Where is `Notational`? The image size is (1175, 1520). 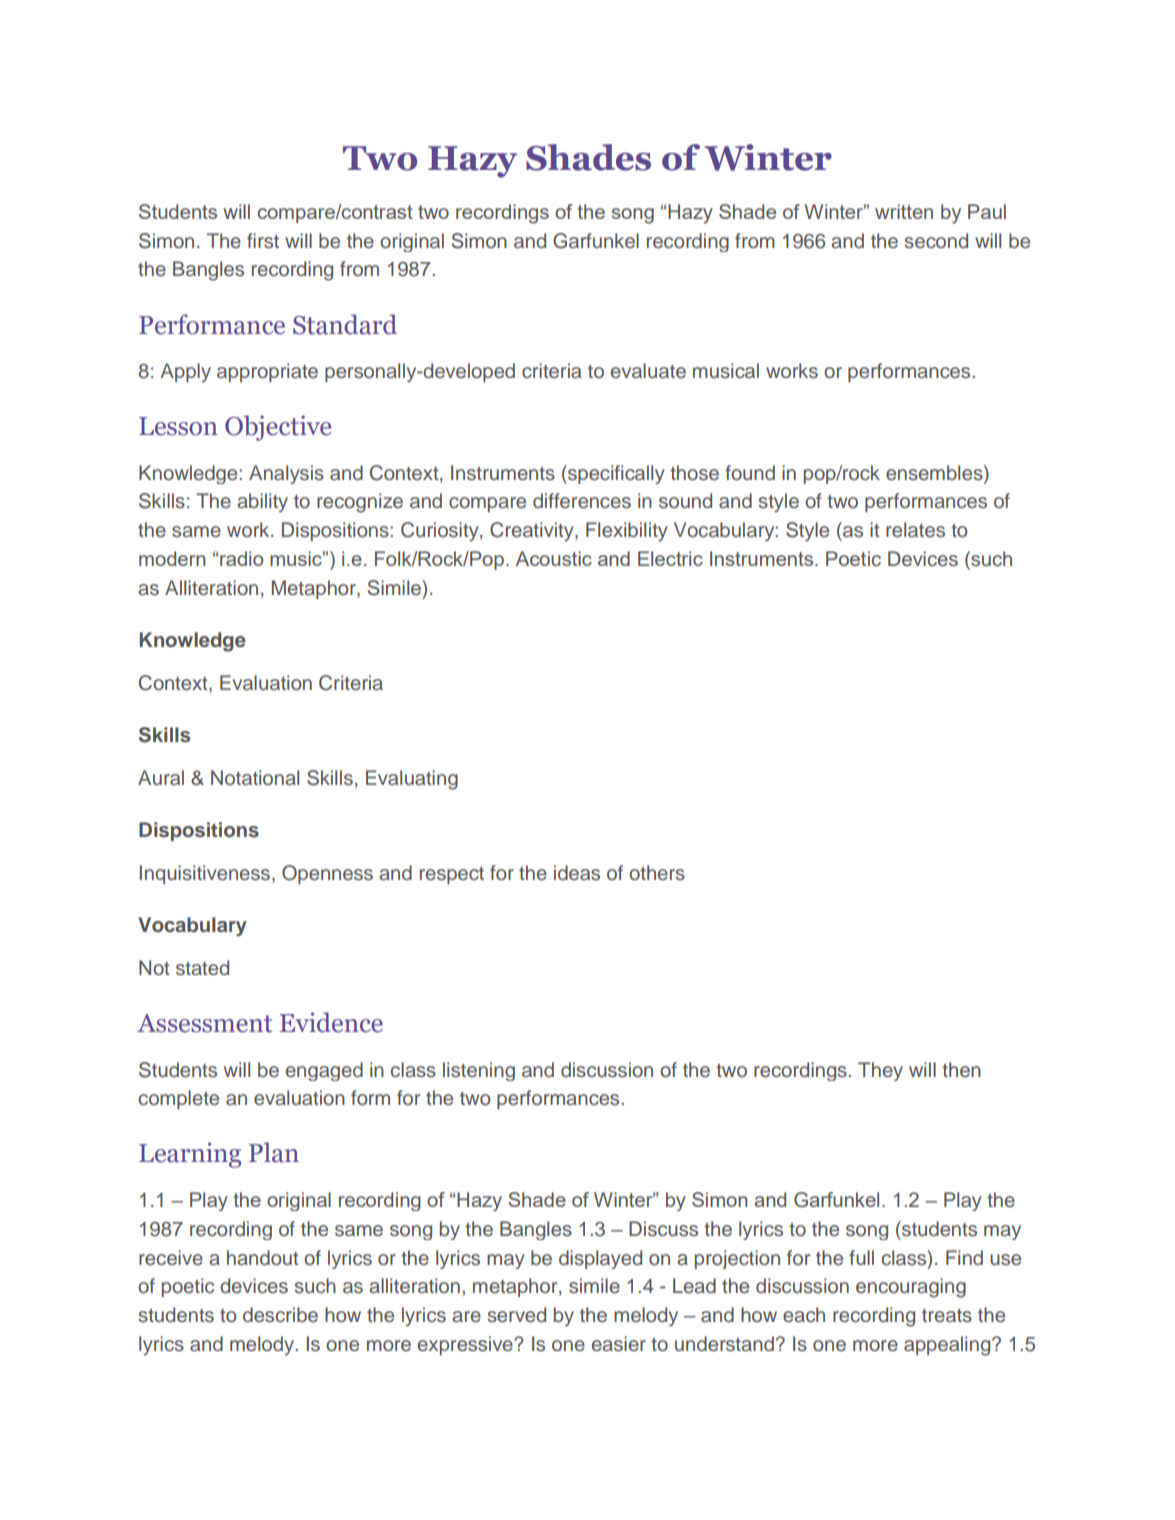
Notational is located at coordinates (255, 778).
